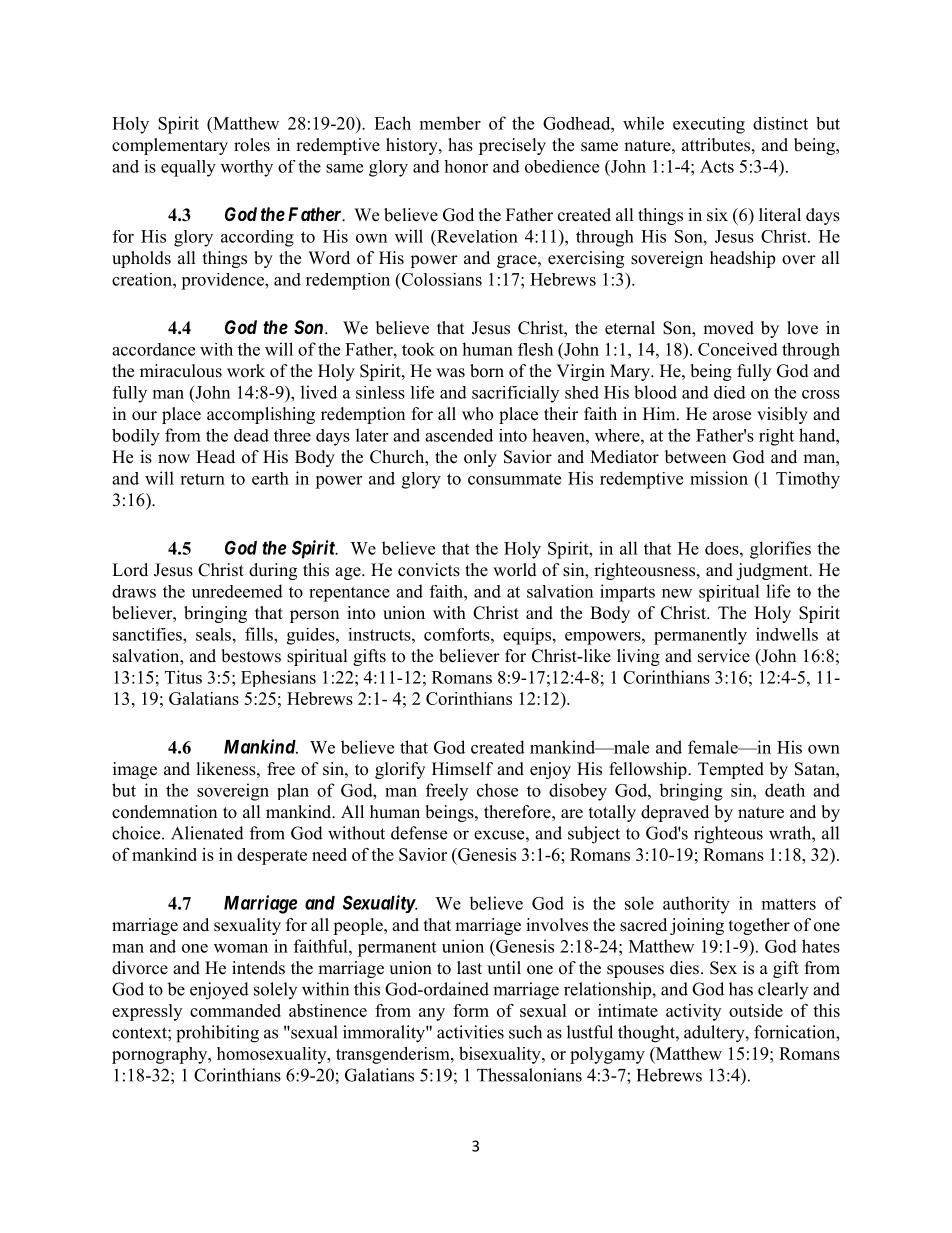  I want to click on Alienated, so click(207, 833).
